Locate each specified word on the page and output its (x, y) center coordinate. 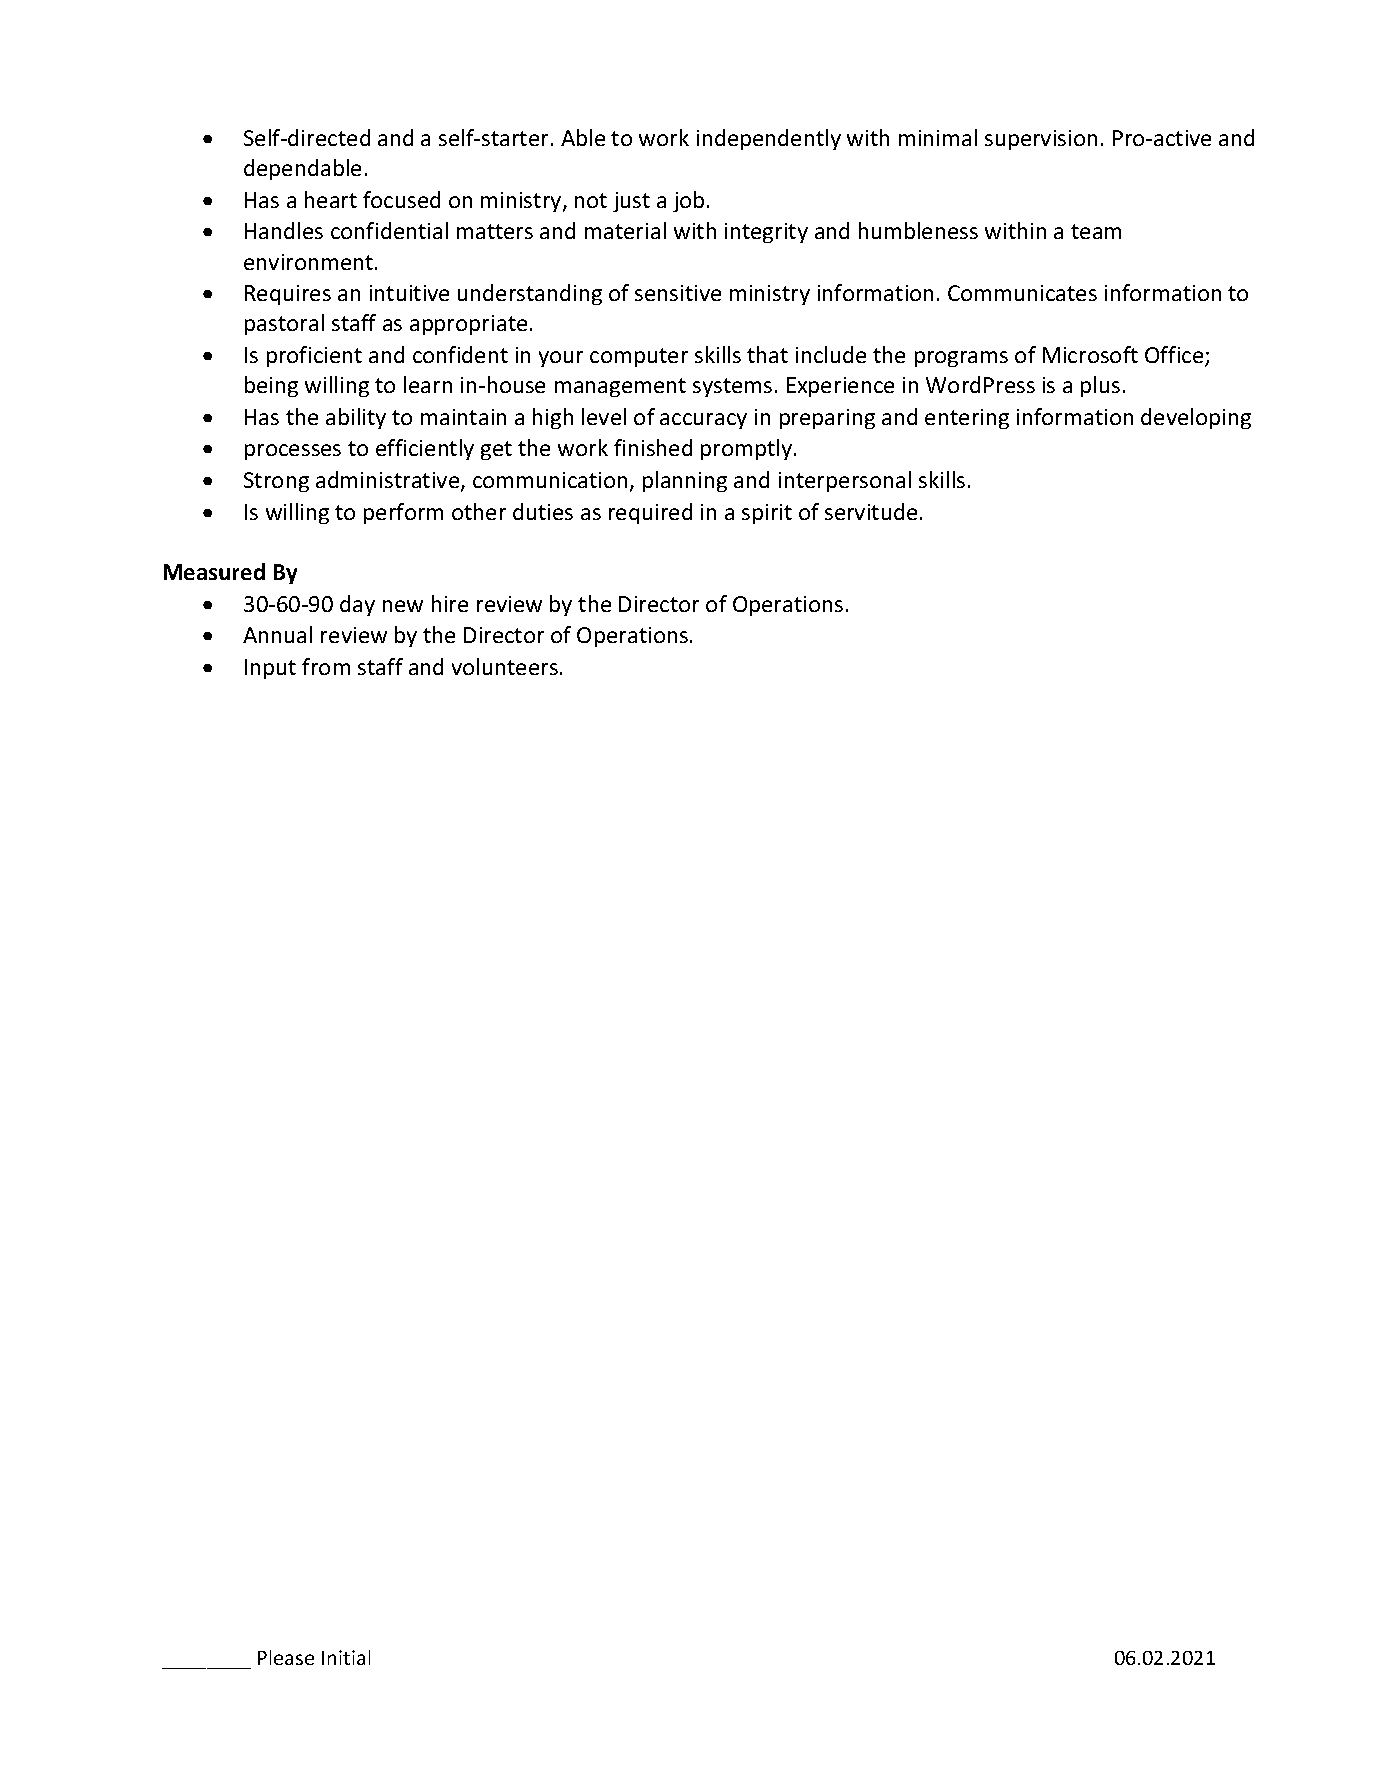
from (326, 666)
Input (270, 669)
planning (685, 481)
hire (450, 603)
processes (293, 452)
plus (1100, 386)
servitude (871, 511)
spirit (767, 514)
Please (286, 1657)
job (688, 201)
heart (331, 199)
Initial (346, 1657)
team (1096, 231)
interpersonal (845, 481)
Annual (277, 634)
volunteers (505, 666)
